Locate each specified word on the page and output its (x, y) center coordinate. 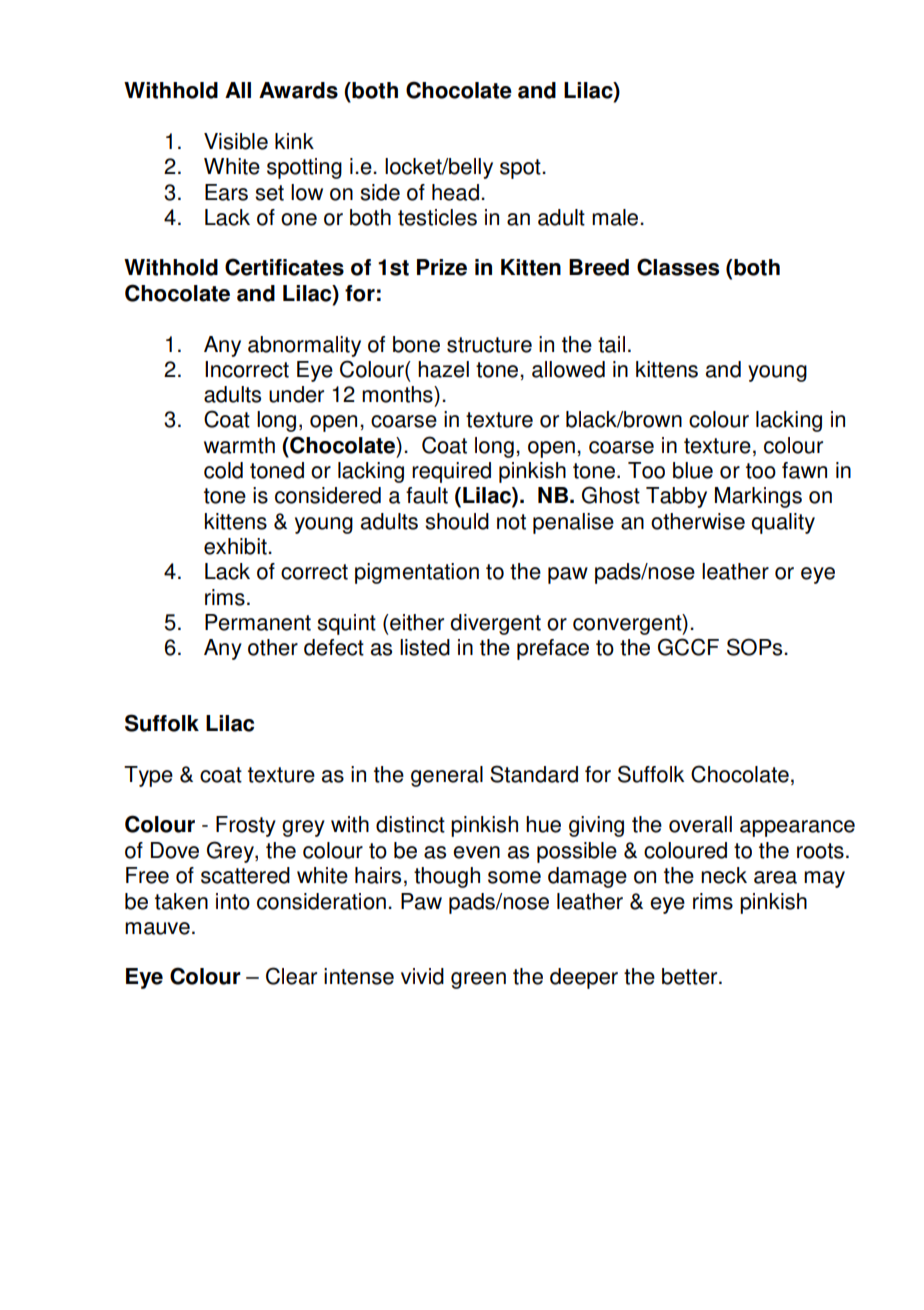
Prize (442, 267)
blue (693, 470)
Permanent (258, 622)
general (447, 776)
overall (700, 824)
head (455, 192)
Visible (236, 141)
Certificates (284, 267)
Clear (291, 976)
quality (783, 523)
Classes (678, 267)
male (616, 217)
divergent (495, 624)
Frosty (246, 826)
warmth (239, 445)
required (451, 472)
